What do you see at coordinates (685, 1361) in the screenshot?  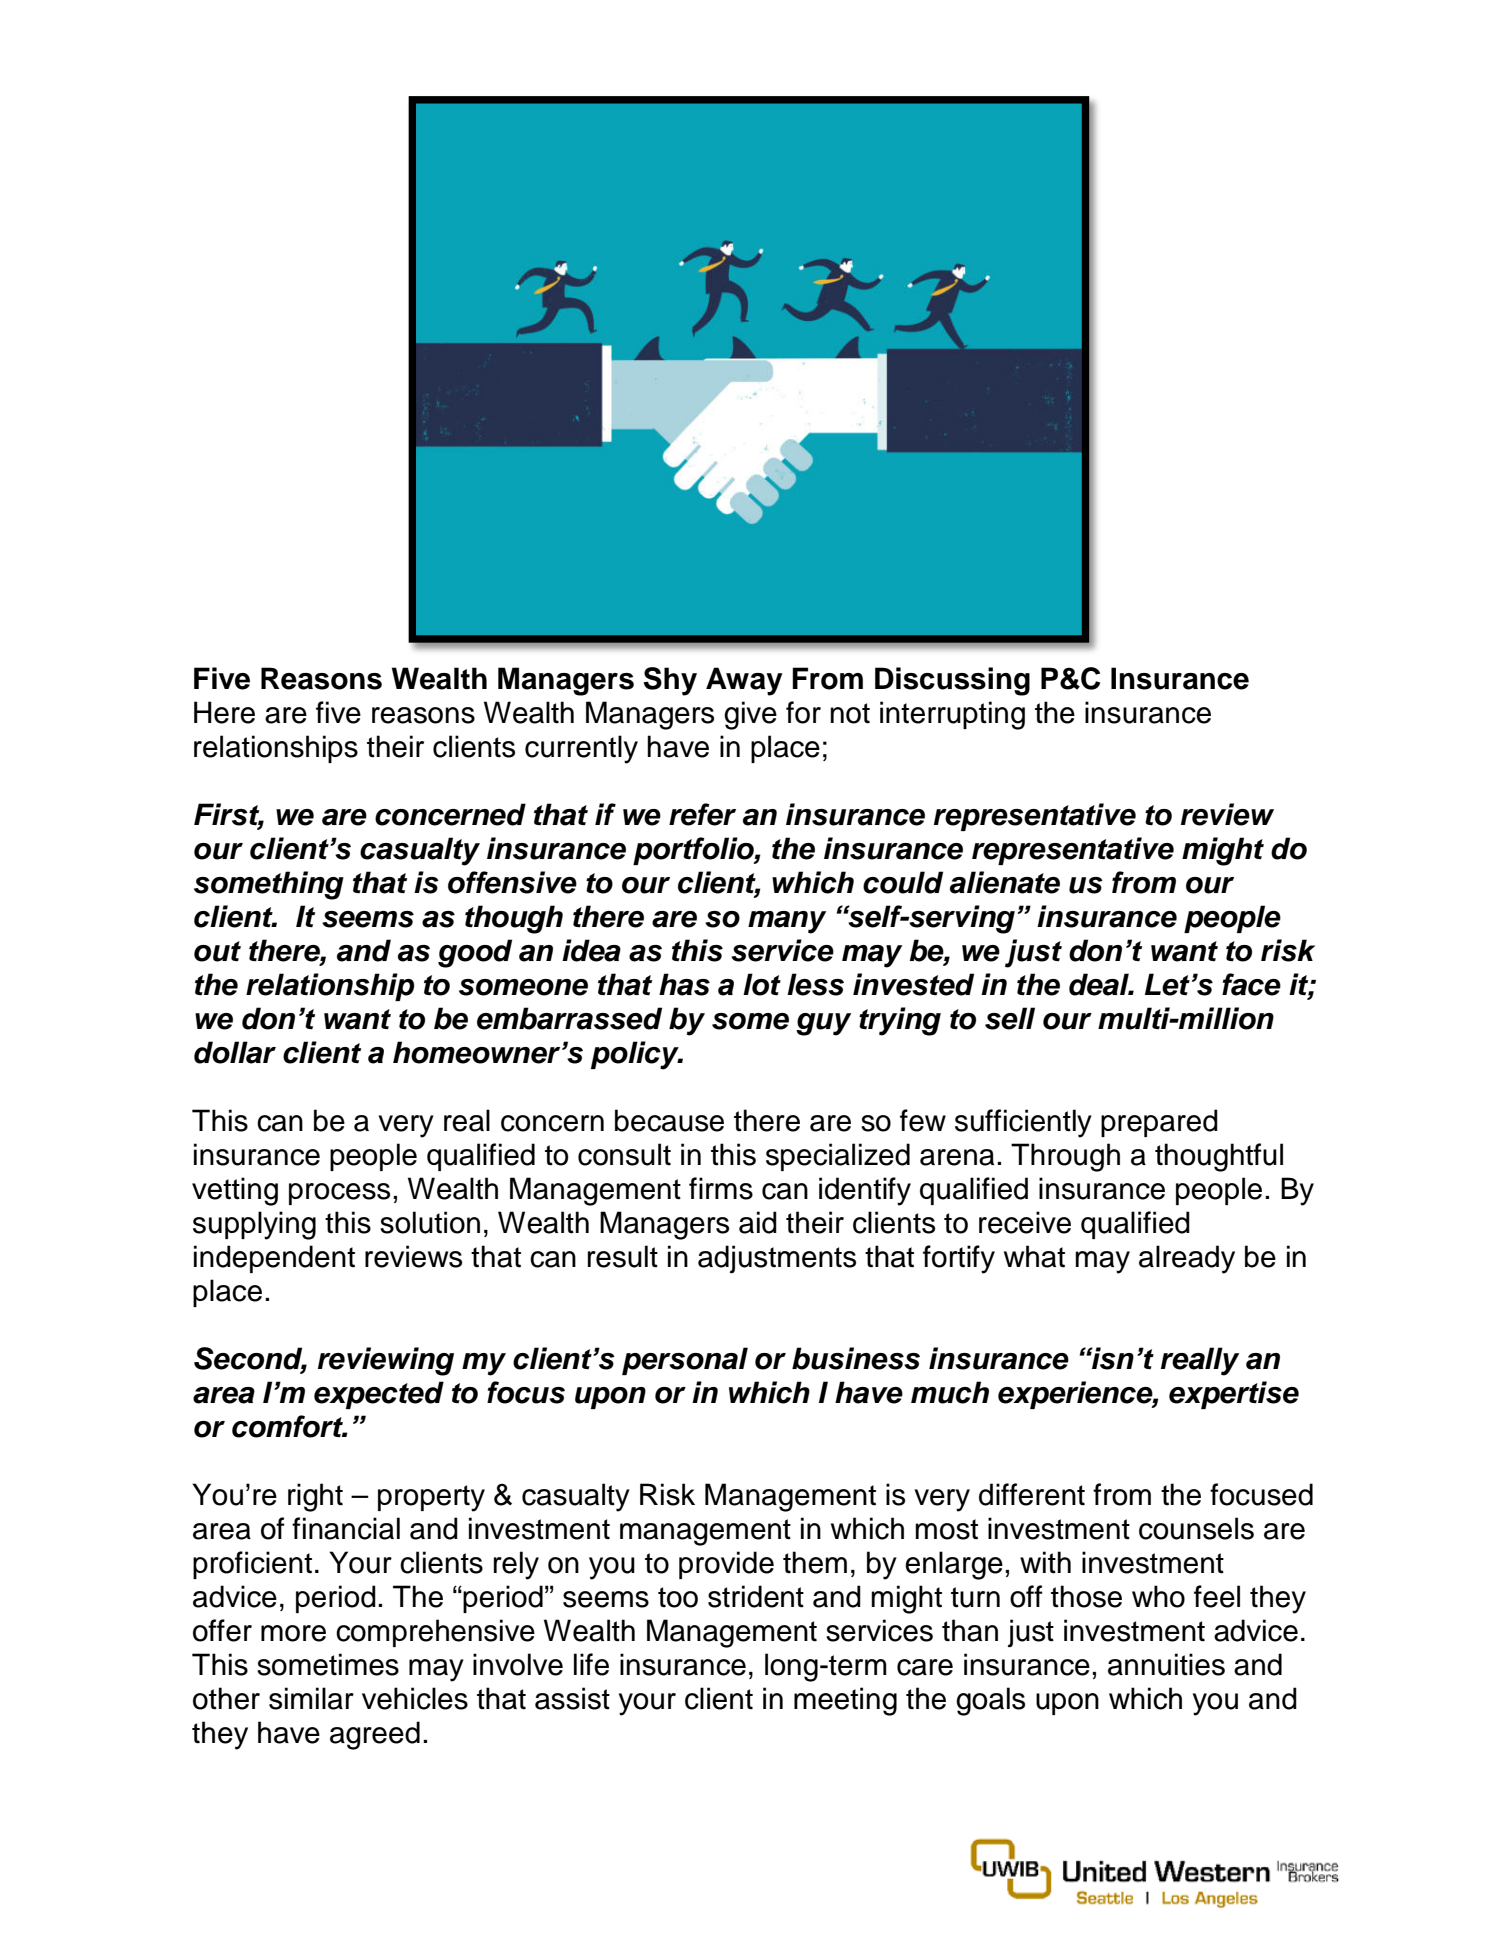 I see `personal` at bounding box center [685, 1361].
